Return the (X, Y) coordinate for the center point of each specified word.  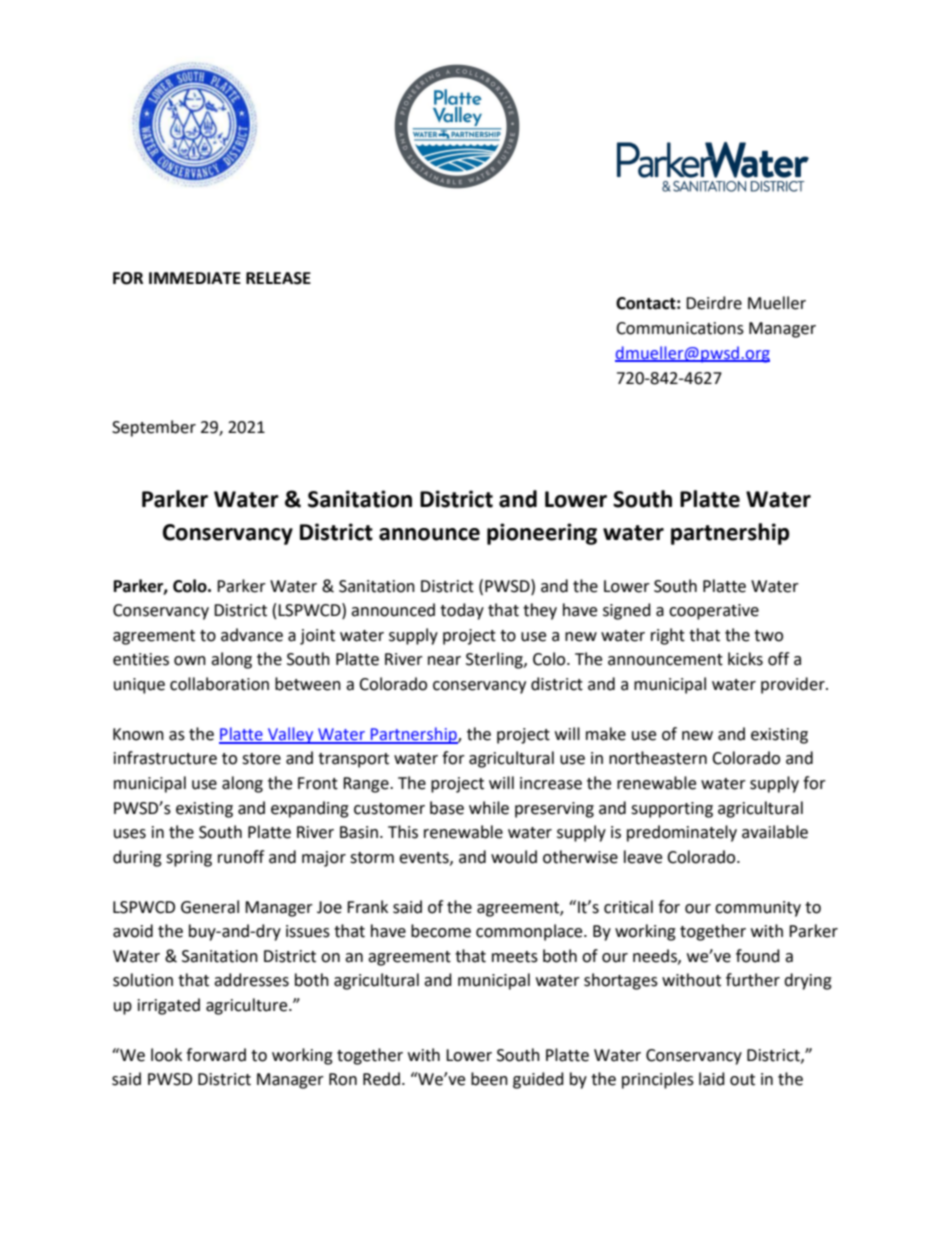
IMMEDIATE (195, 278)
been (489, 1079)
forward (216, 1055)
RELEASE (278, 278)
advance (252, 635)
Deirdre (714, 303)
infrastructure (165, 758)
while (489, 808)
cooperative (714, 612)
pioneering (542, 534)
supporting (672, 810)
